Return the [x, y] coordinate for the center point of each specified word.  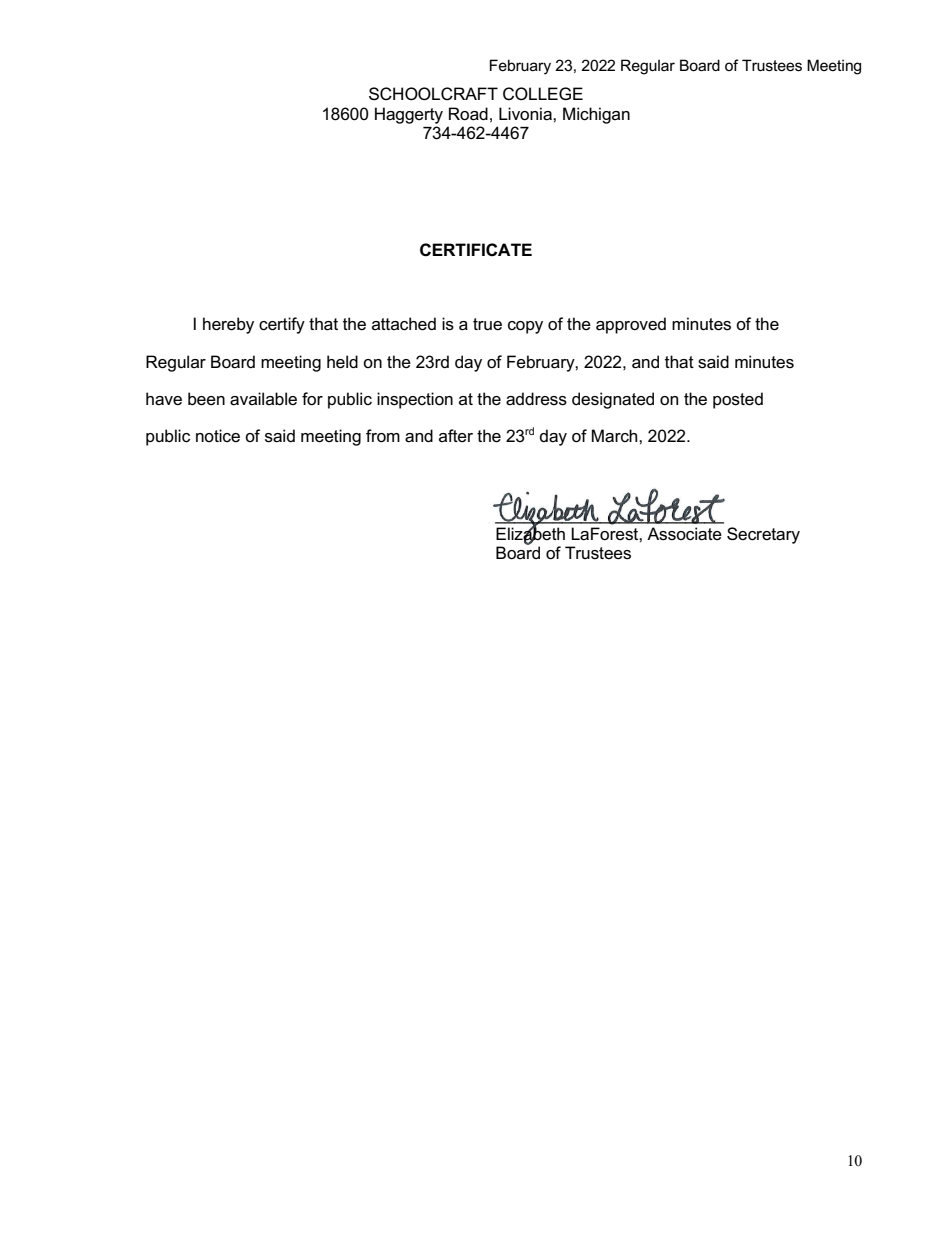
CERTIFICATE [476, 250]
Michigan [596, 115]
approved [631, 325]
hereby [228, 325]
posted [738, 400]
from [383, 436]
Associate [684, 534]
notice [218, 435]
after [456, 436]
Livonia [526, 114]
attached [404, 324]
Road [468, 114]
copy [525, 327]
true [487, 324]
